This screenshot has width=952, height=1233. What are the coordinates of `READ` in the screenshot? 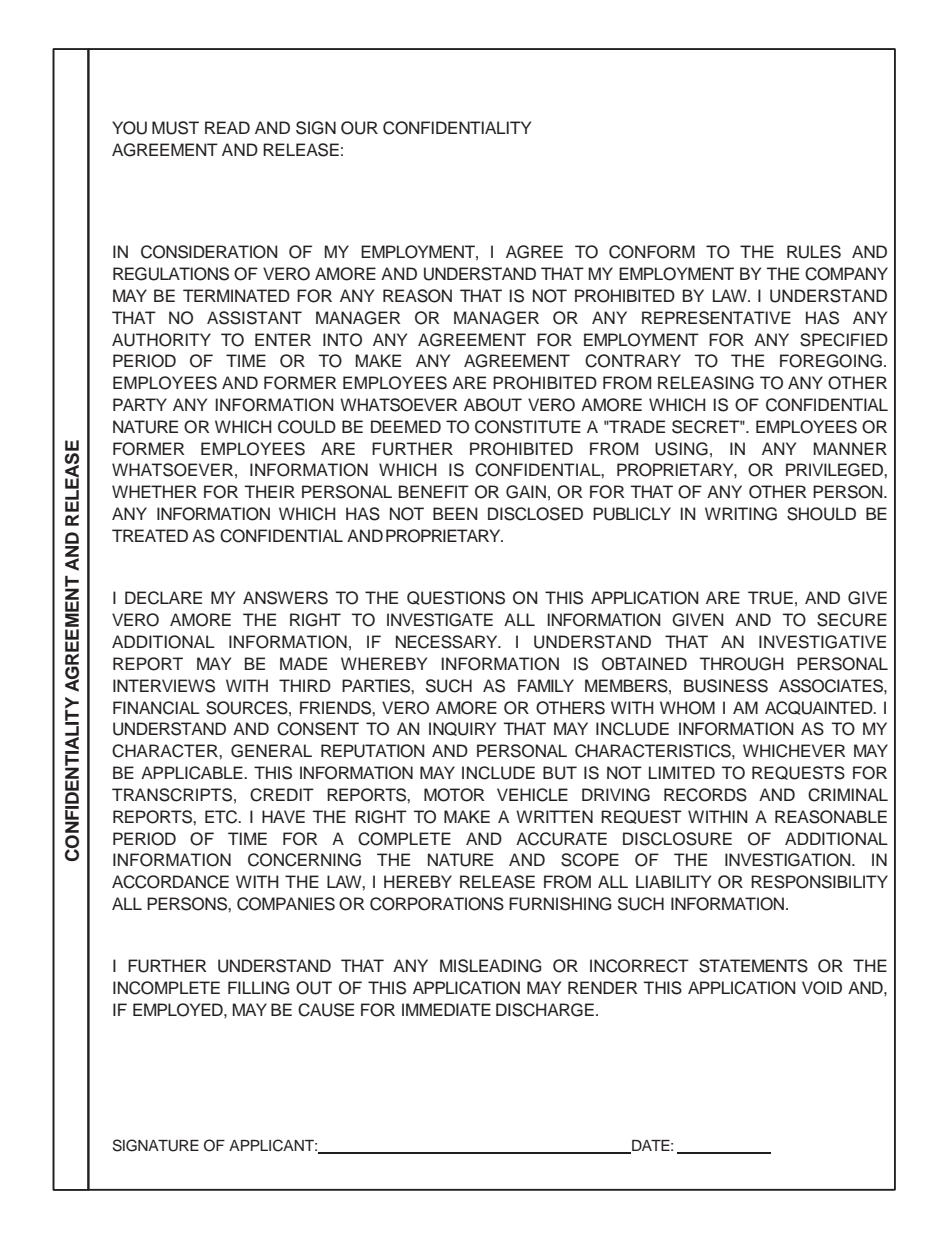 It's located at (227, 127).
